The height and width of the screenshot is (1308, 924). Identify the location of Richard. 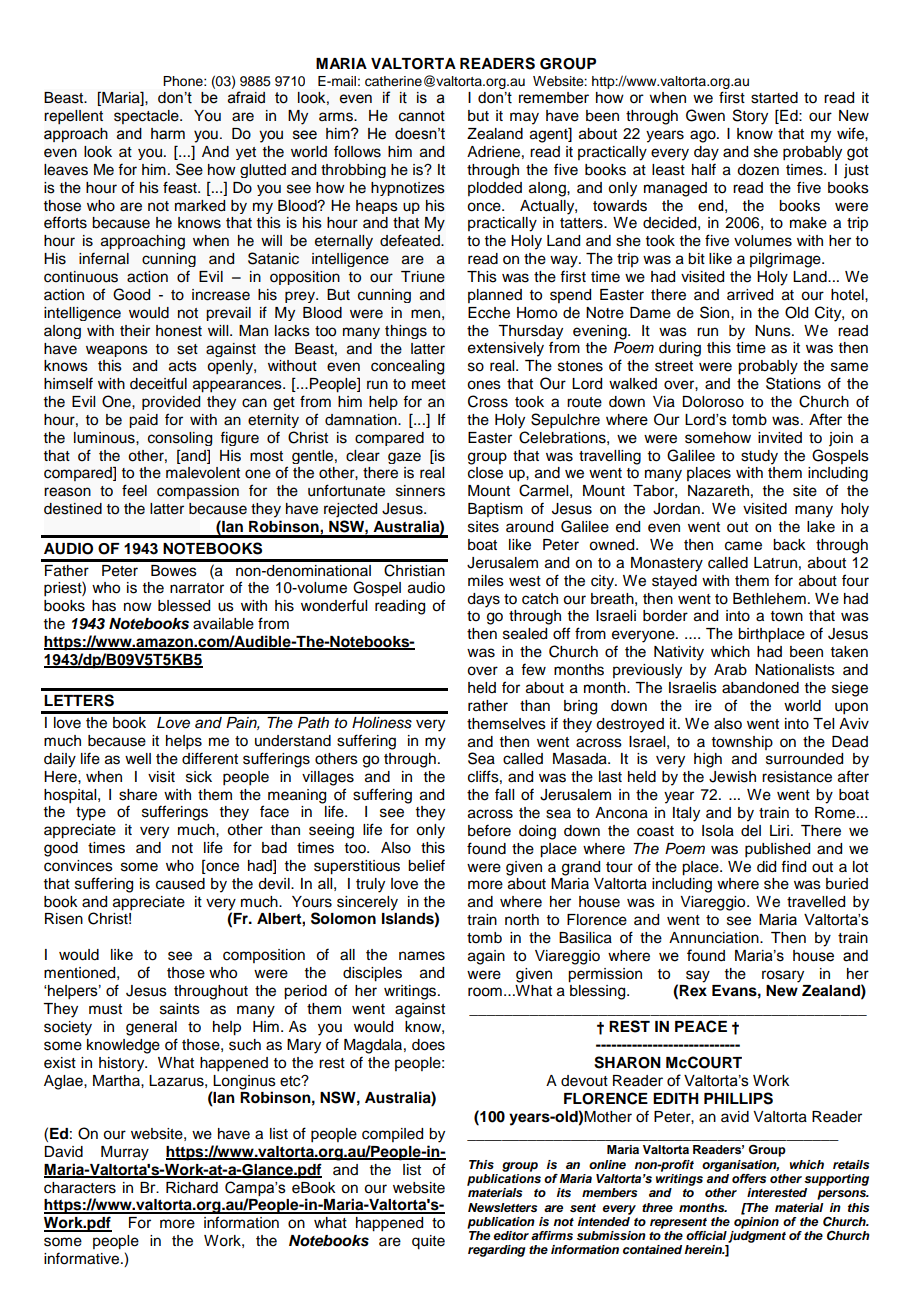
(192, 1188).
